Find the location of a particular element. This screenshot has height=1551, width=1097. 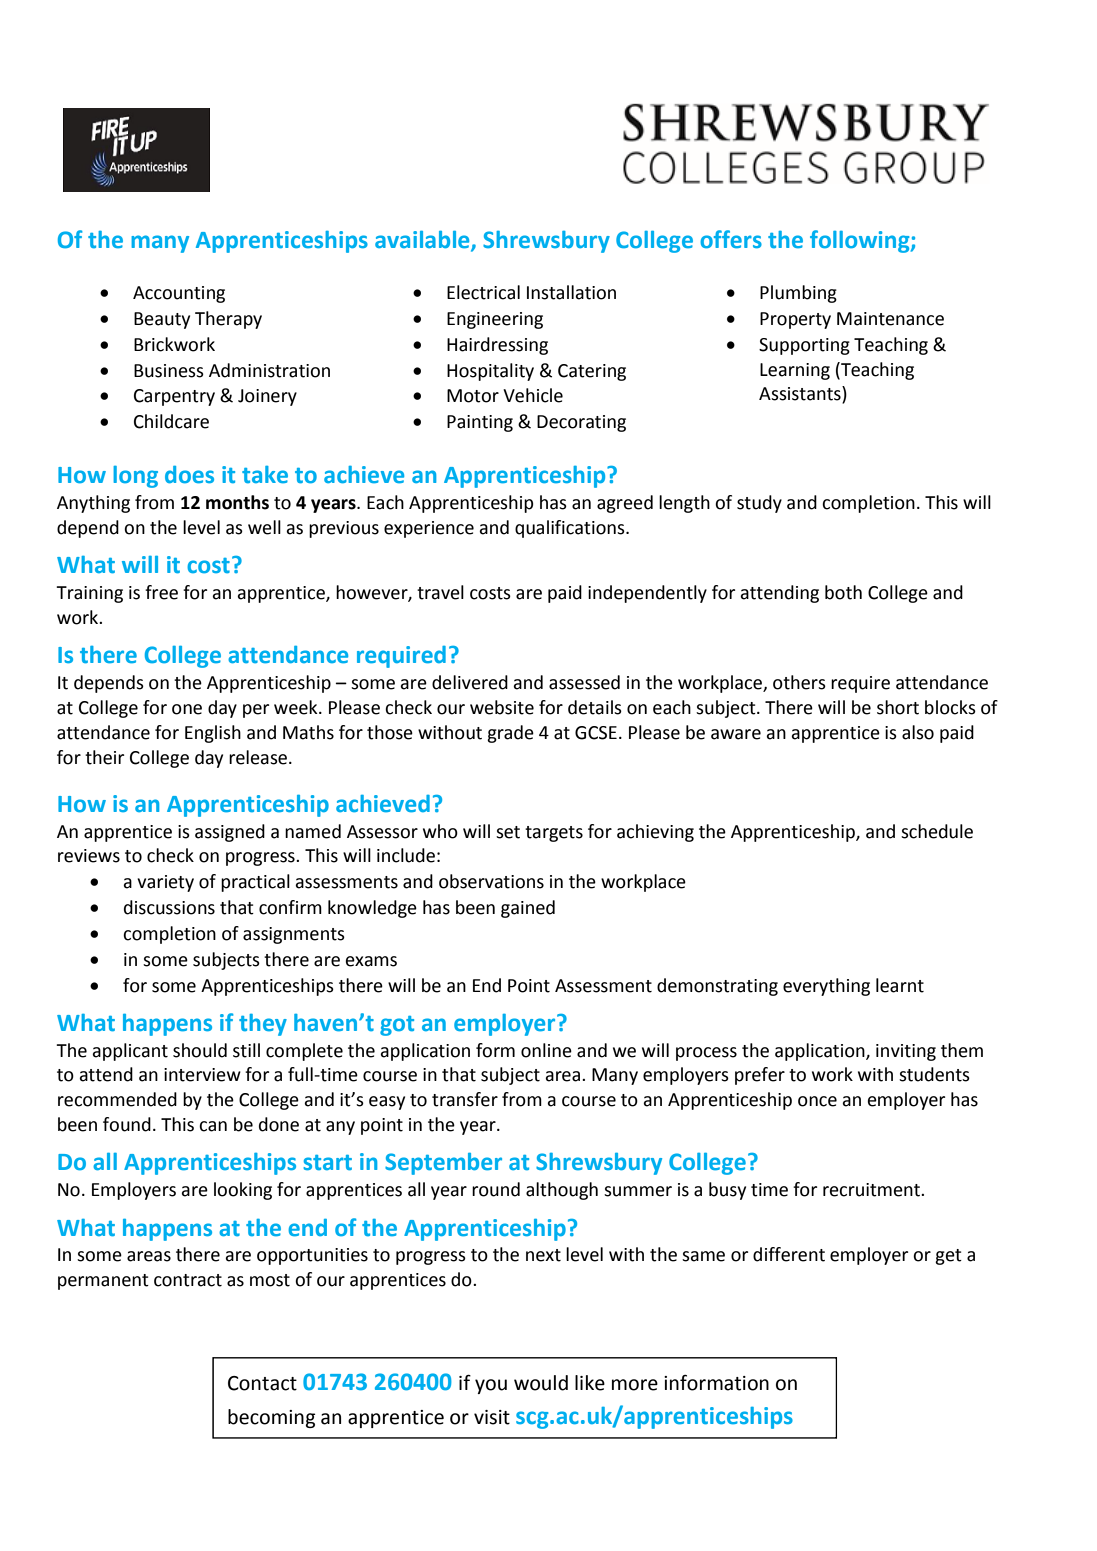

Contact is located at coordinates (262, 1383).
